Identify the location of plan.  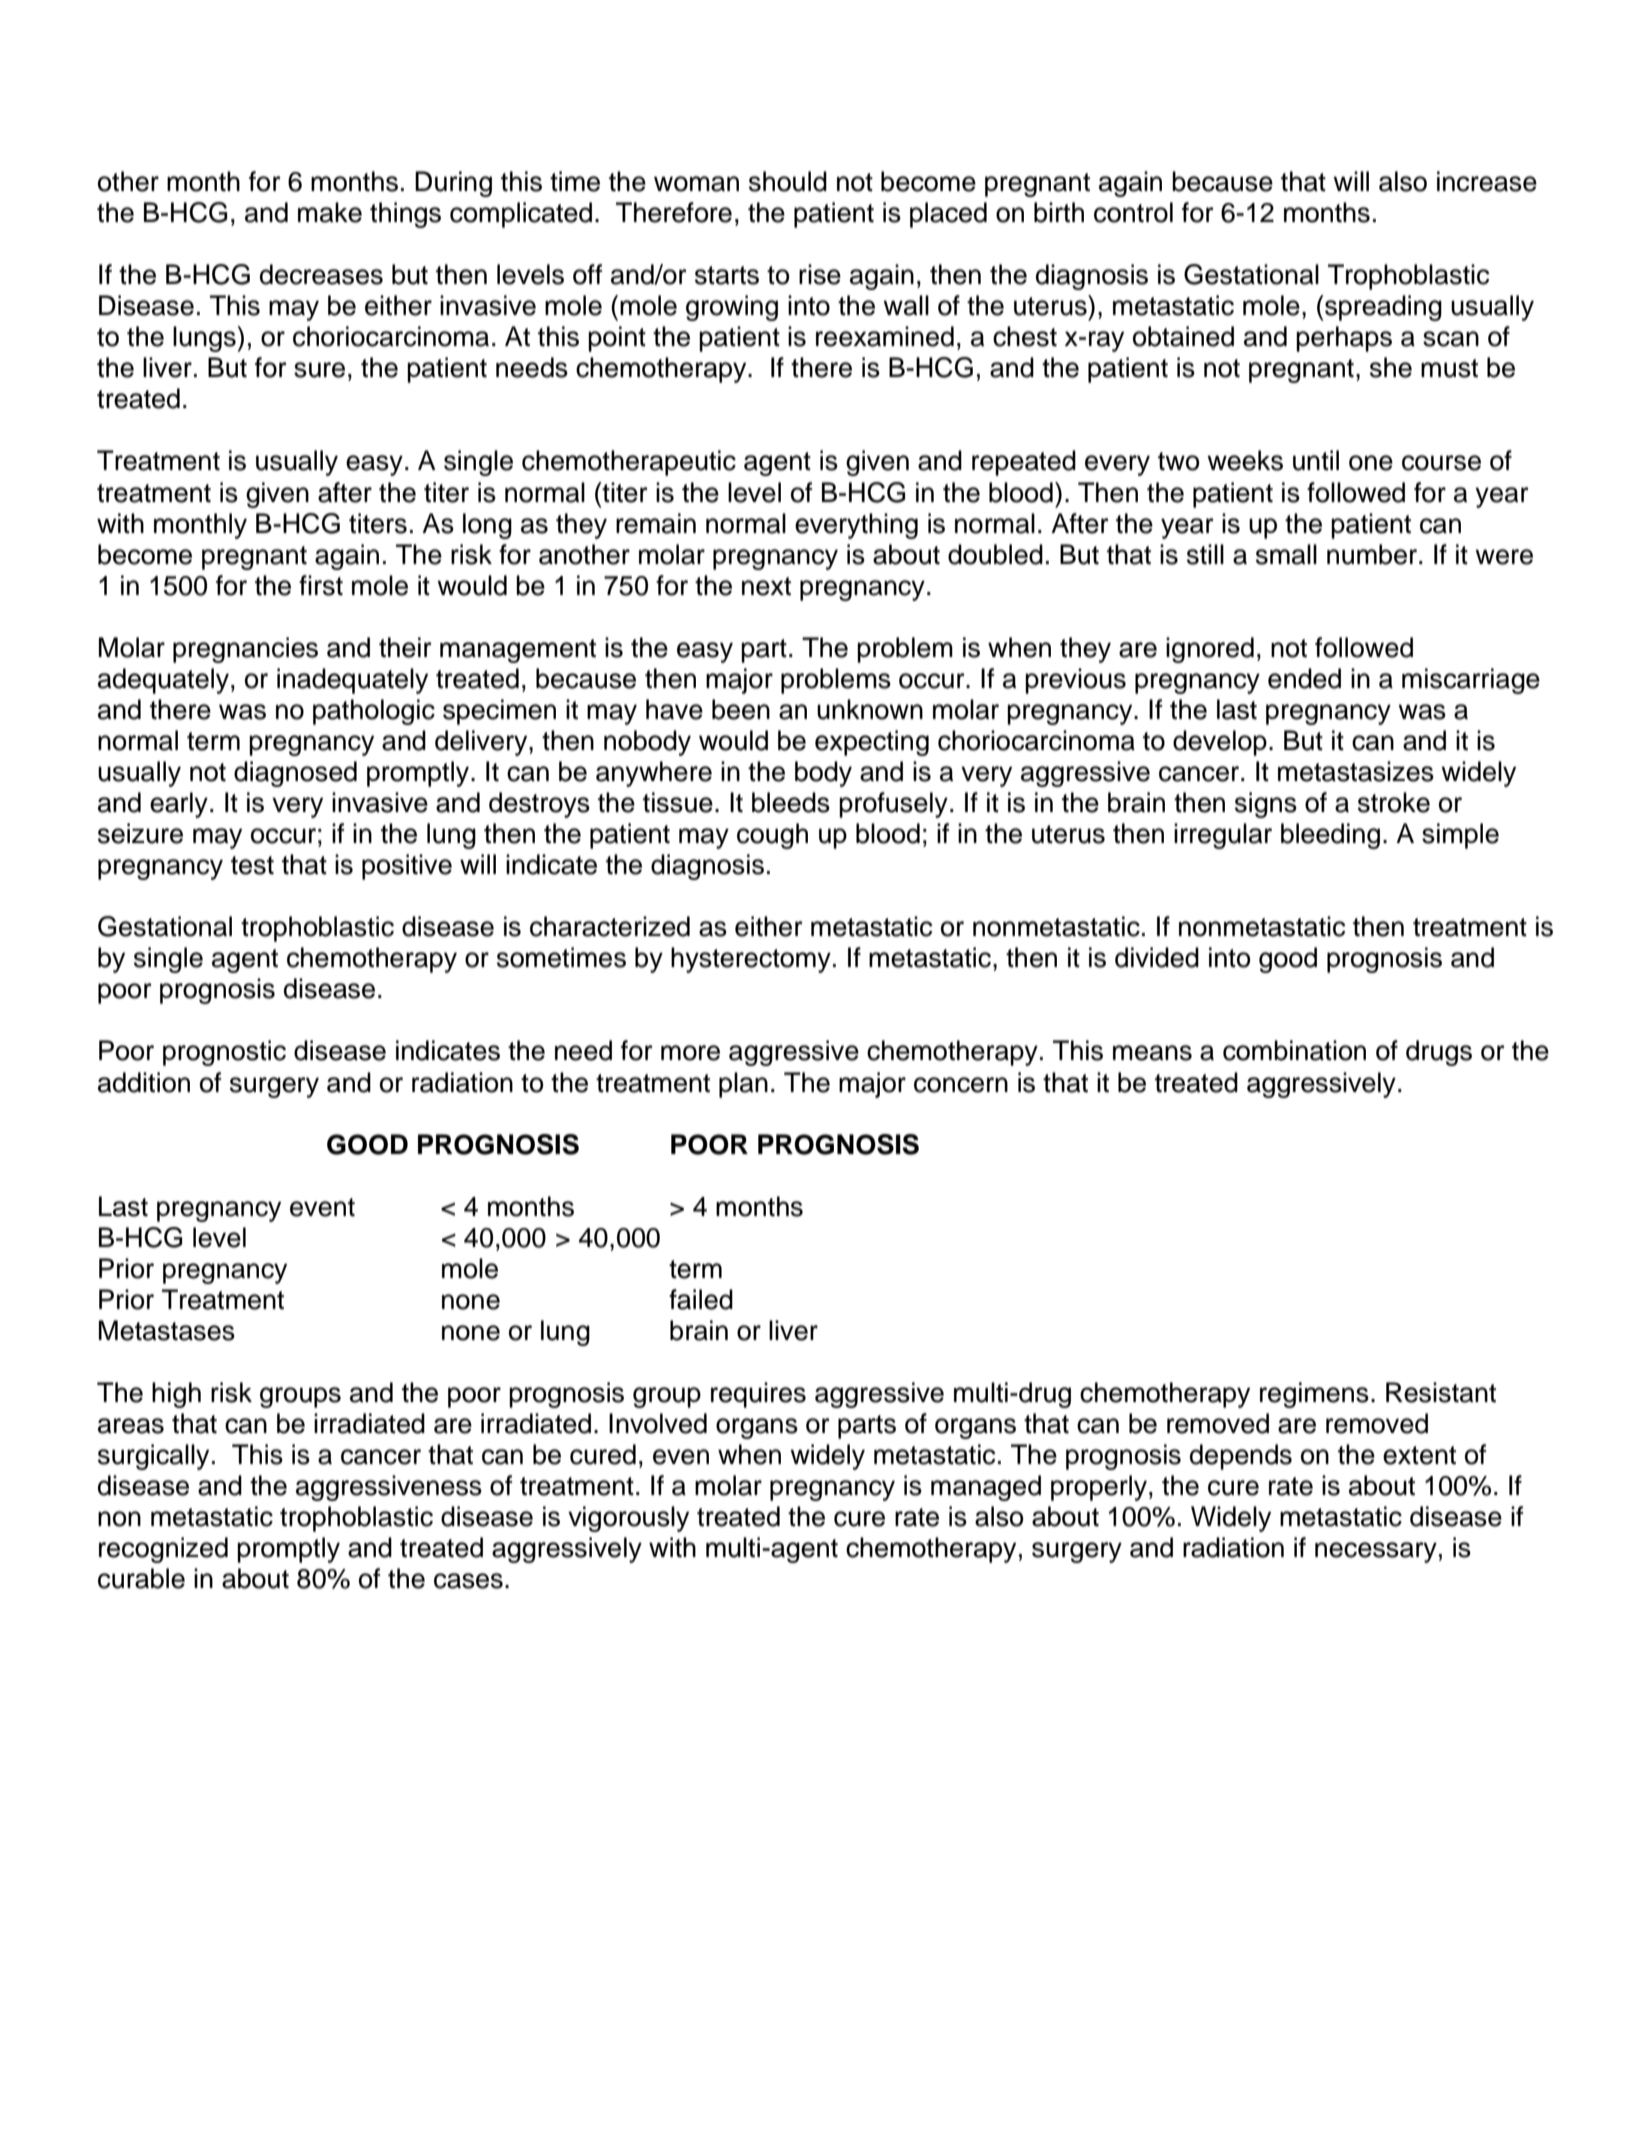
(743, 1085).
